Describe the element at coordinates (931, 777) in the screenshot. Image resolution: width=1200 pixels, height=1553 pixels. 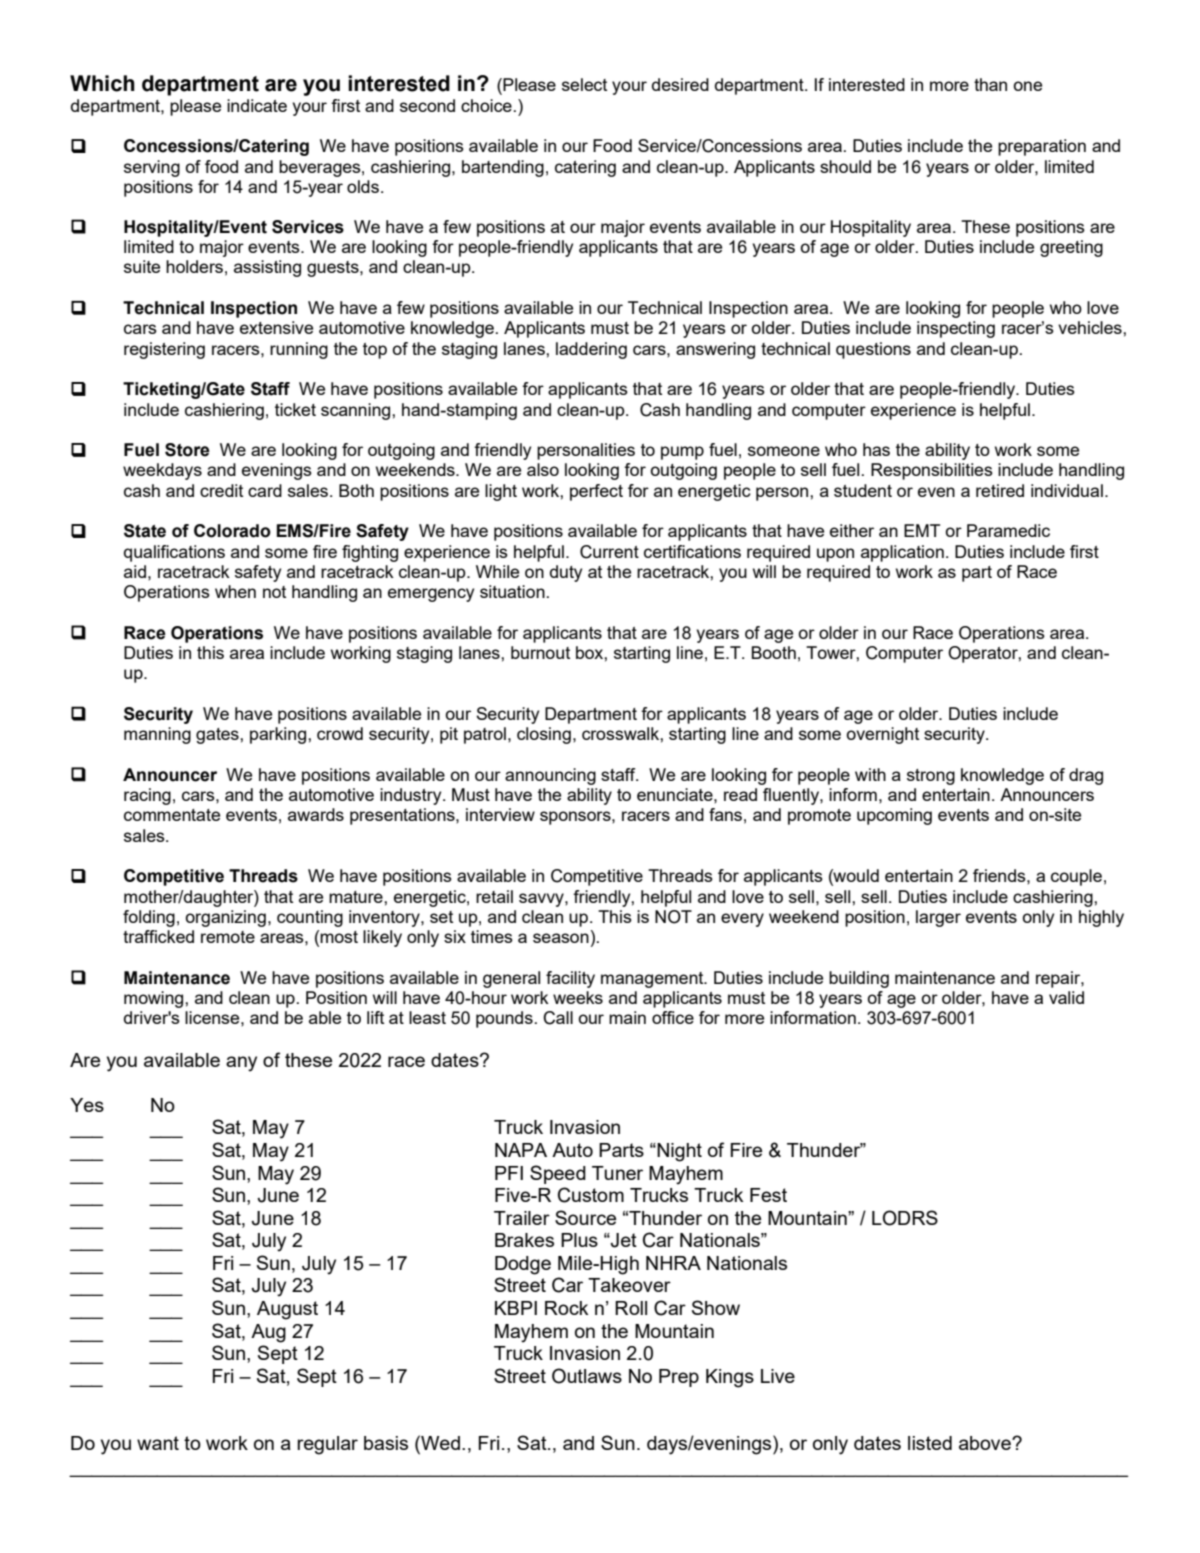
I see `strong` at that location.
